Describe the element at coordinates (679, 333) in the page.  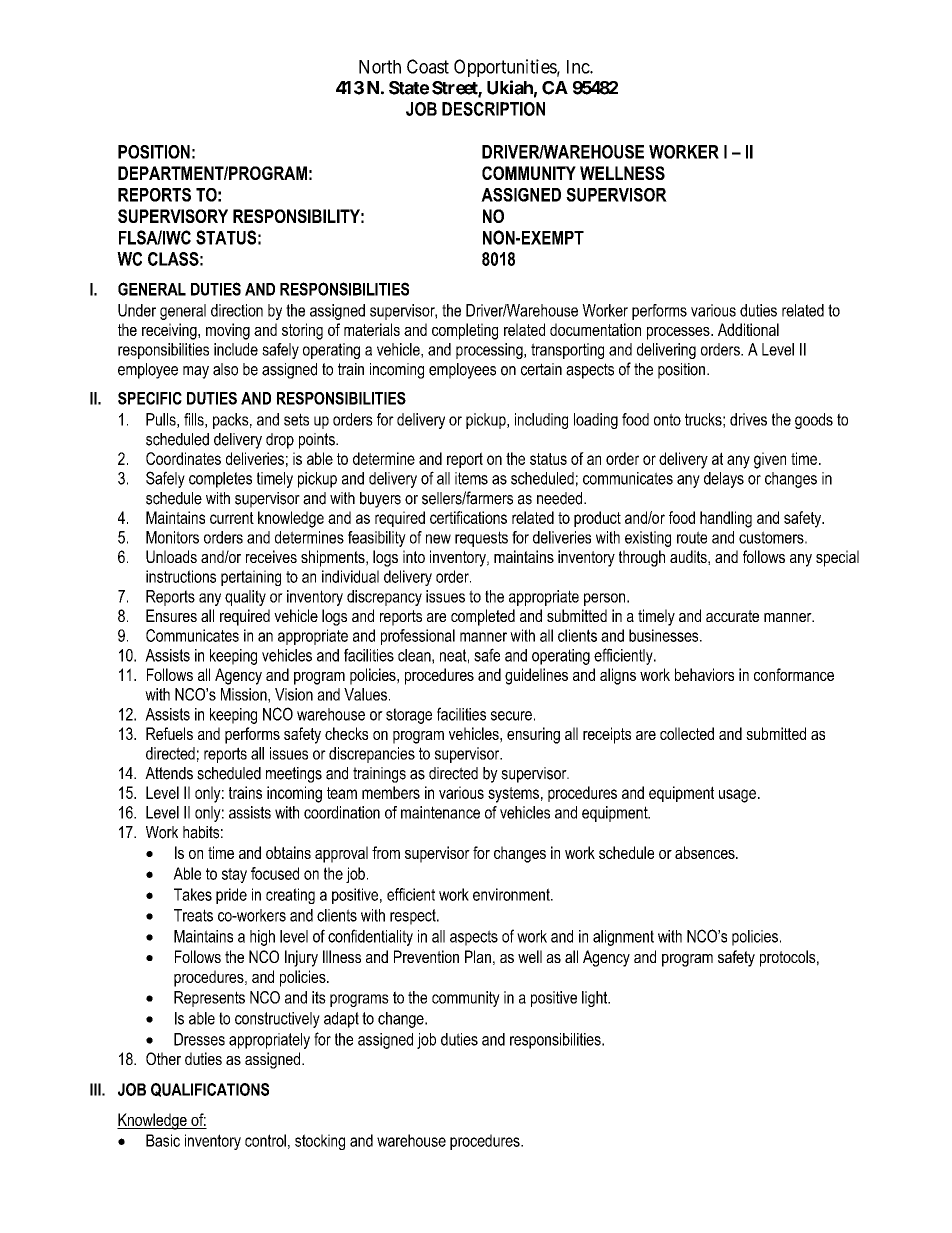
I see `processes` at that location.
